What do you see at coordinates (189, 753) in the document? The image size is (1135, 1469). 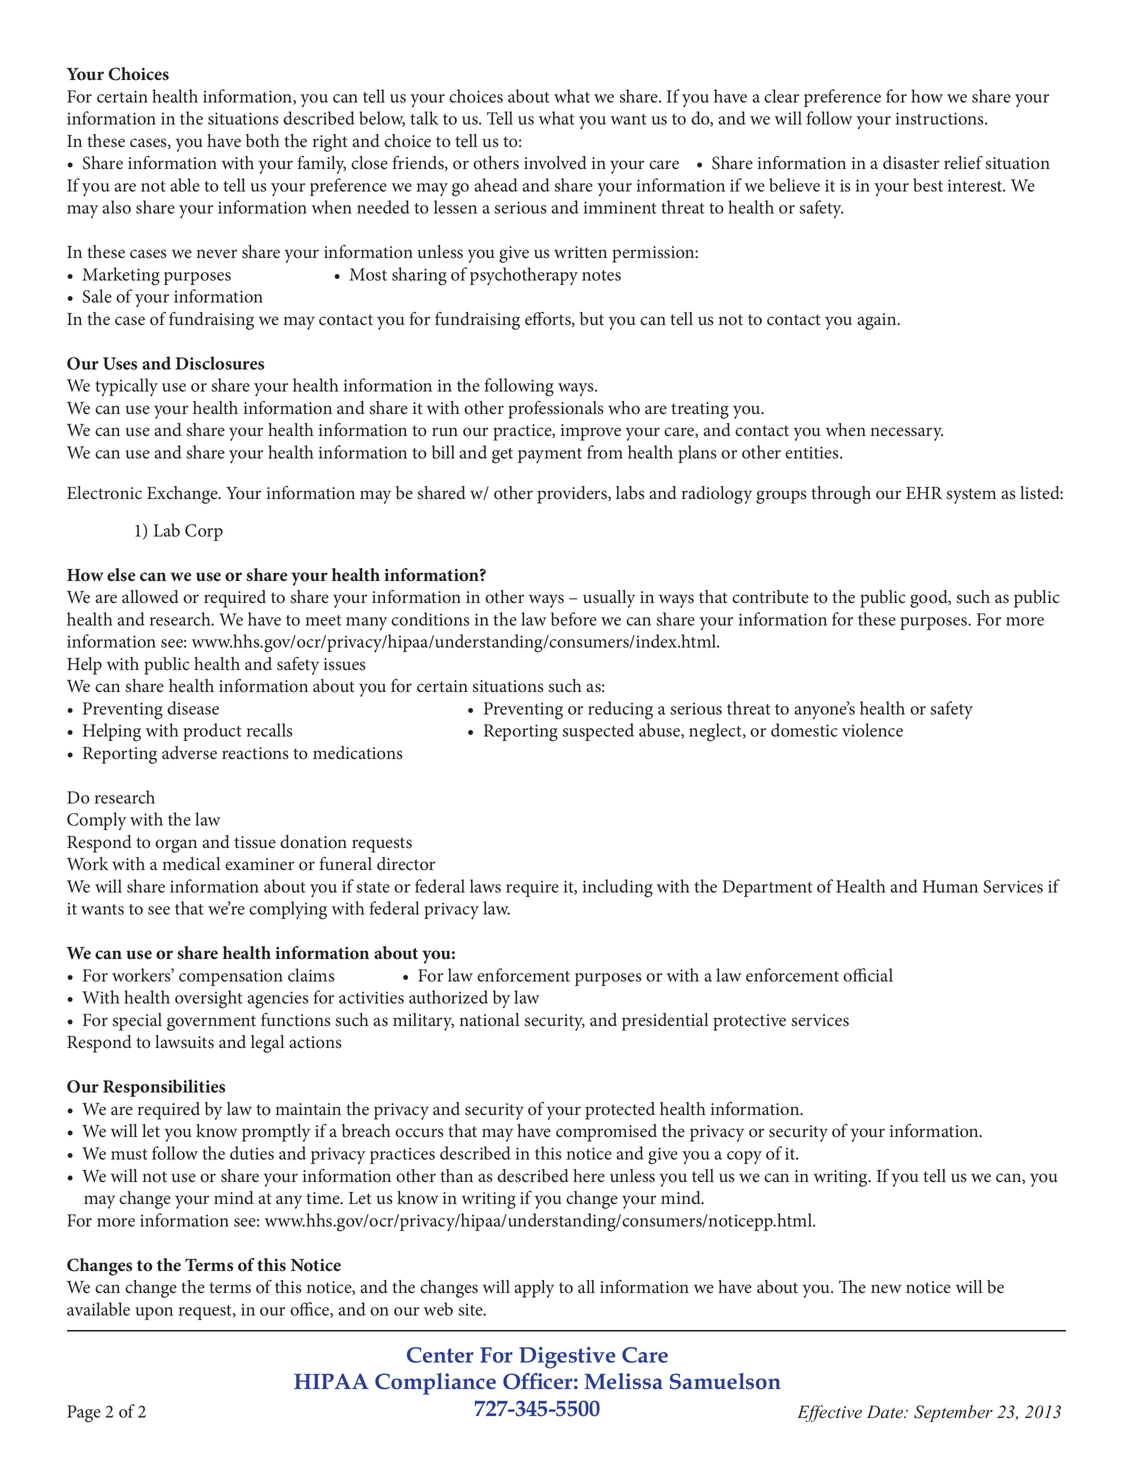 I see `adverse` at bounding box center [189, 753].
